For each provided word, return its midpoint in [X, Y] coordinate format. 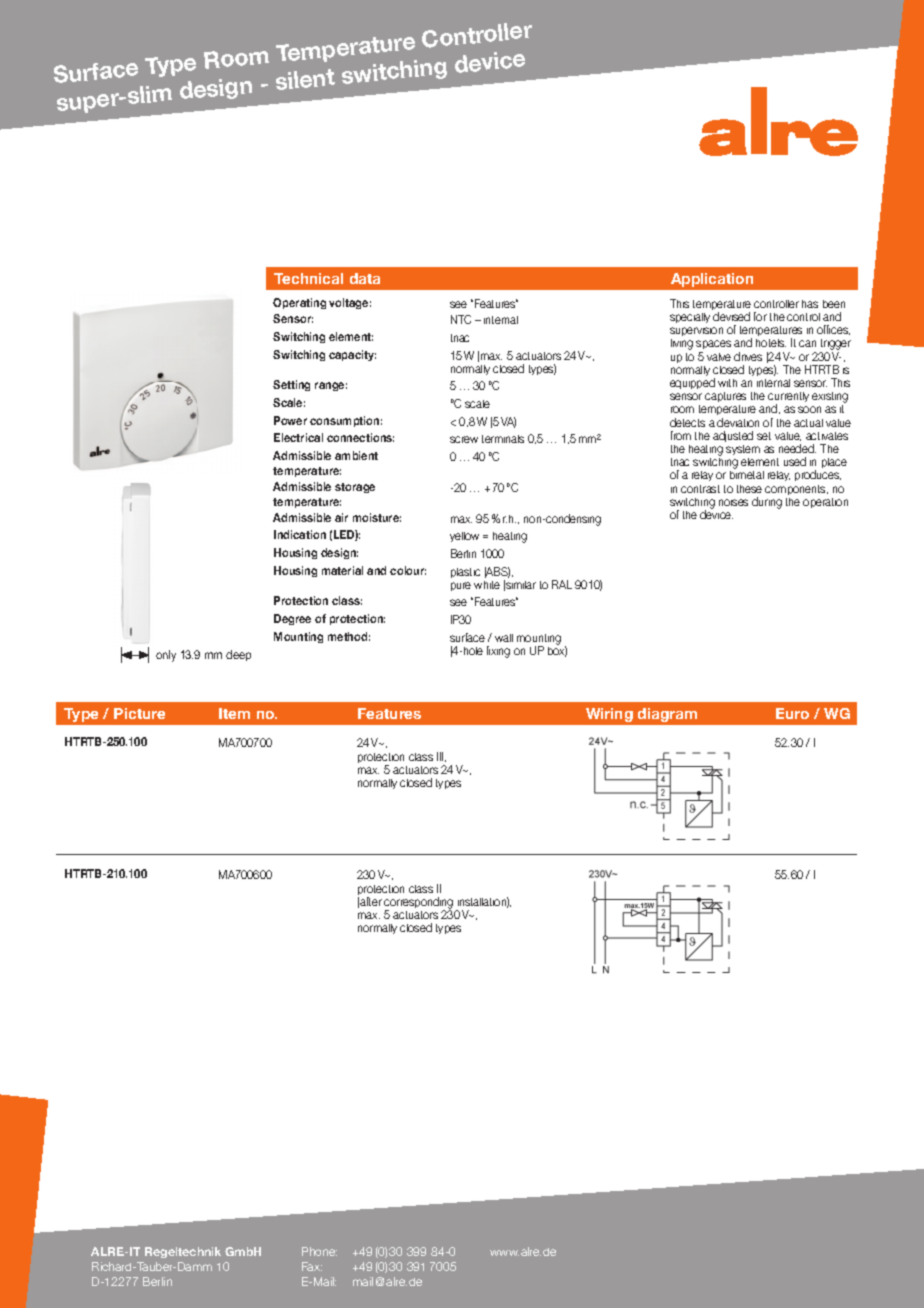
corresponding [418, 904]
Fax [312, 1266]
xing [500, 653]
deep [238, 655]
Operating [299, 303]
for [760, 316]
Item [234, 713]
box [557, 650]
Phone [319, 1251]
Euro [792, 713]
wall [504, 638]
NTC [461, 319]
